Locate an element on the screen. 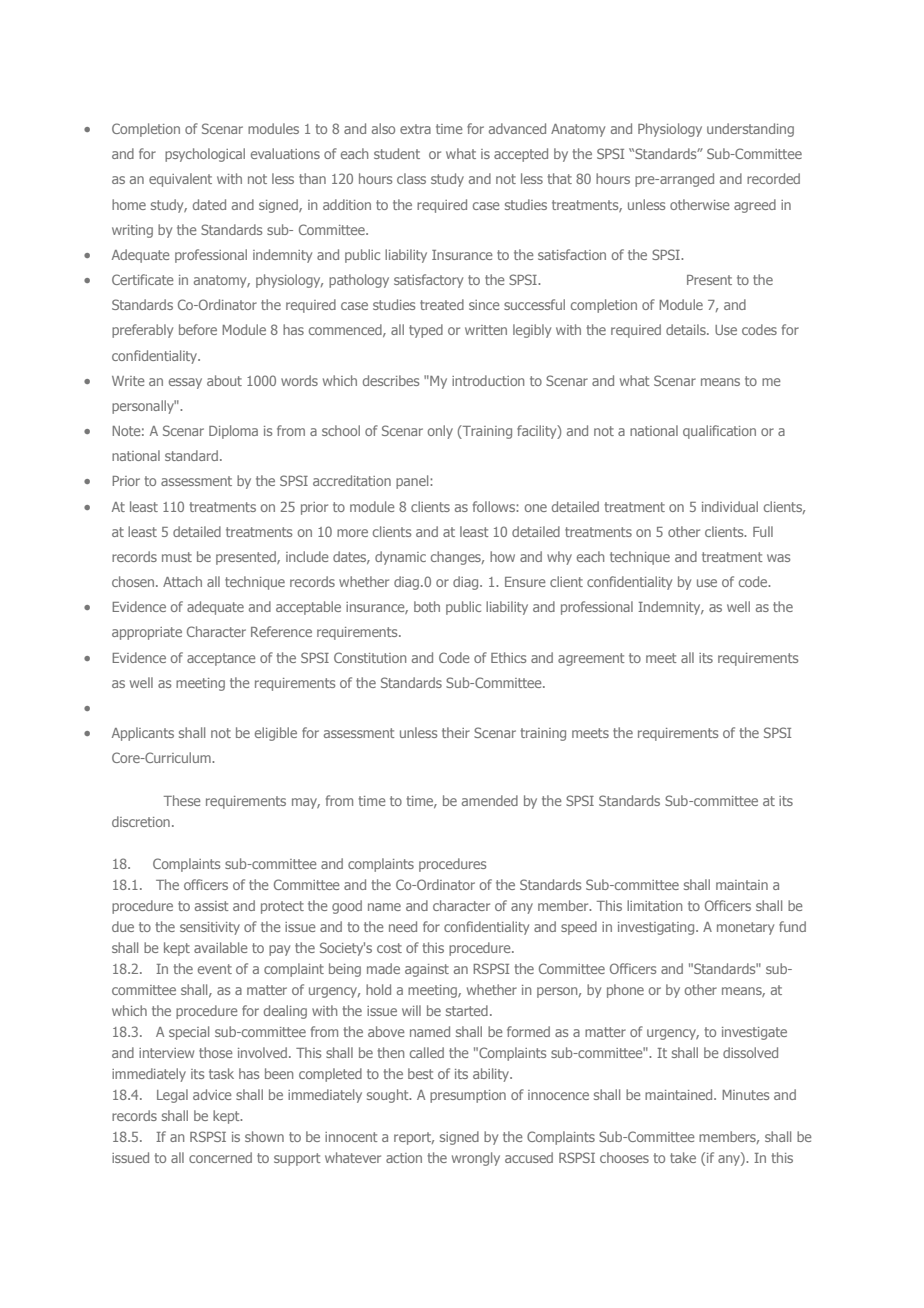 The width and height of the screenshot is (924, 1308). class is located at coordinates (411, 178).
